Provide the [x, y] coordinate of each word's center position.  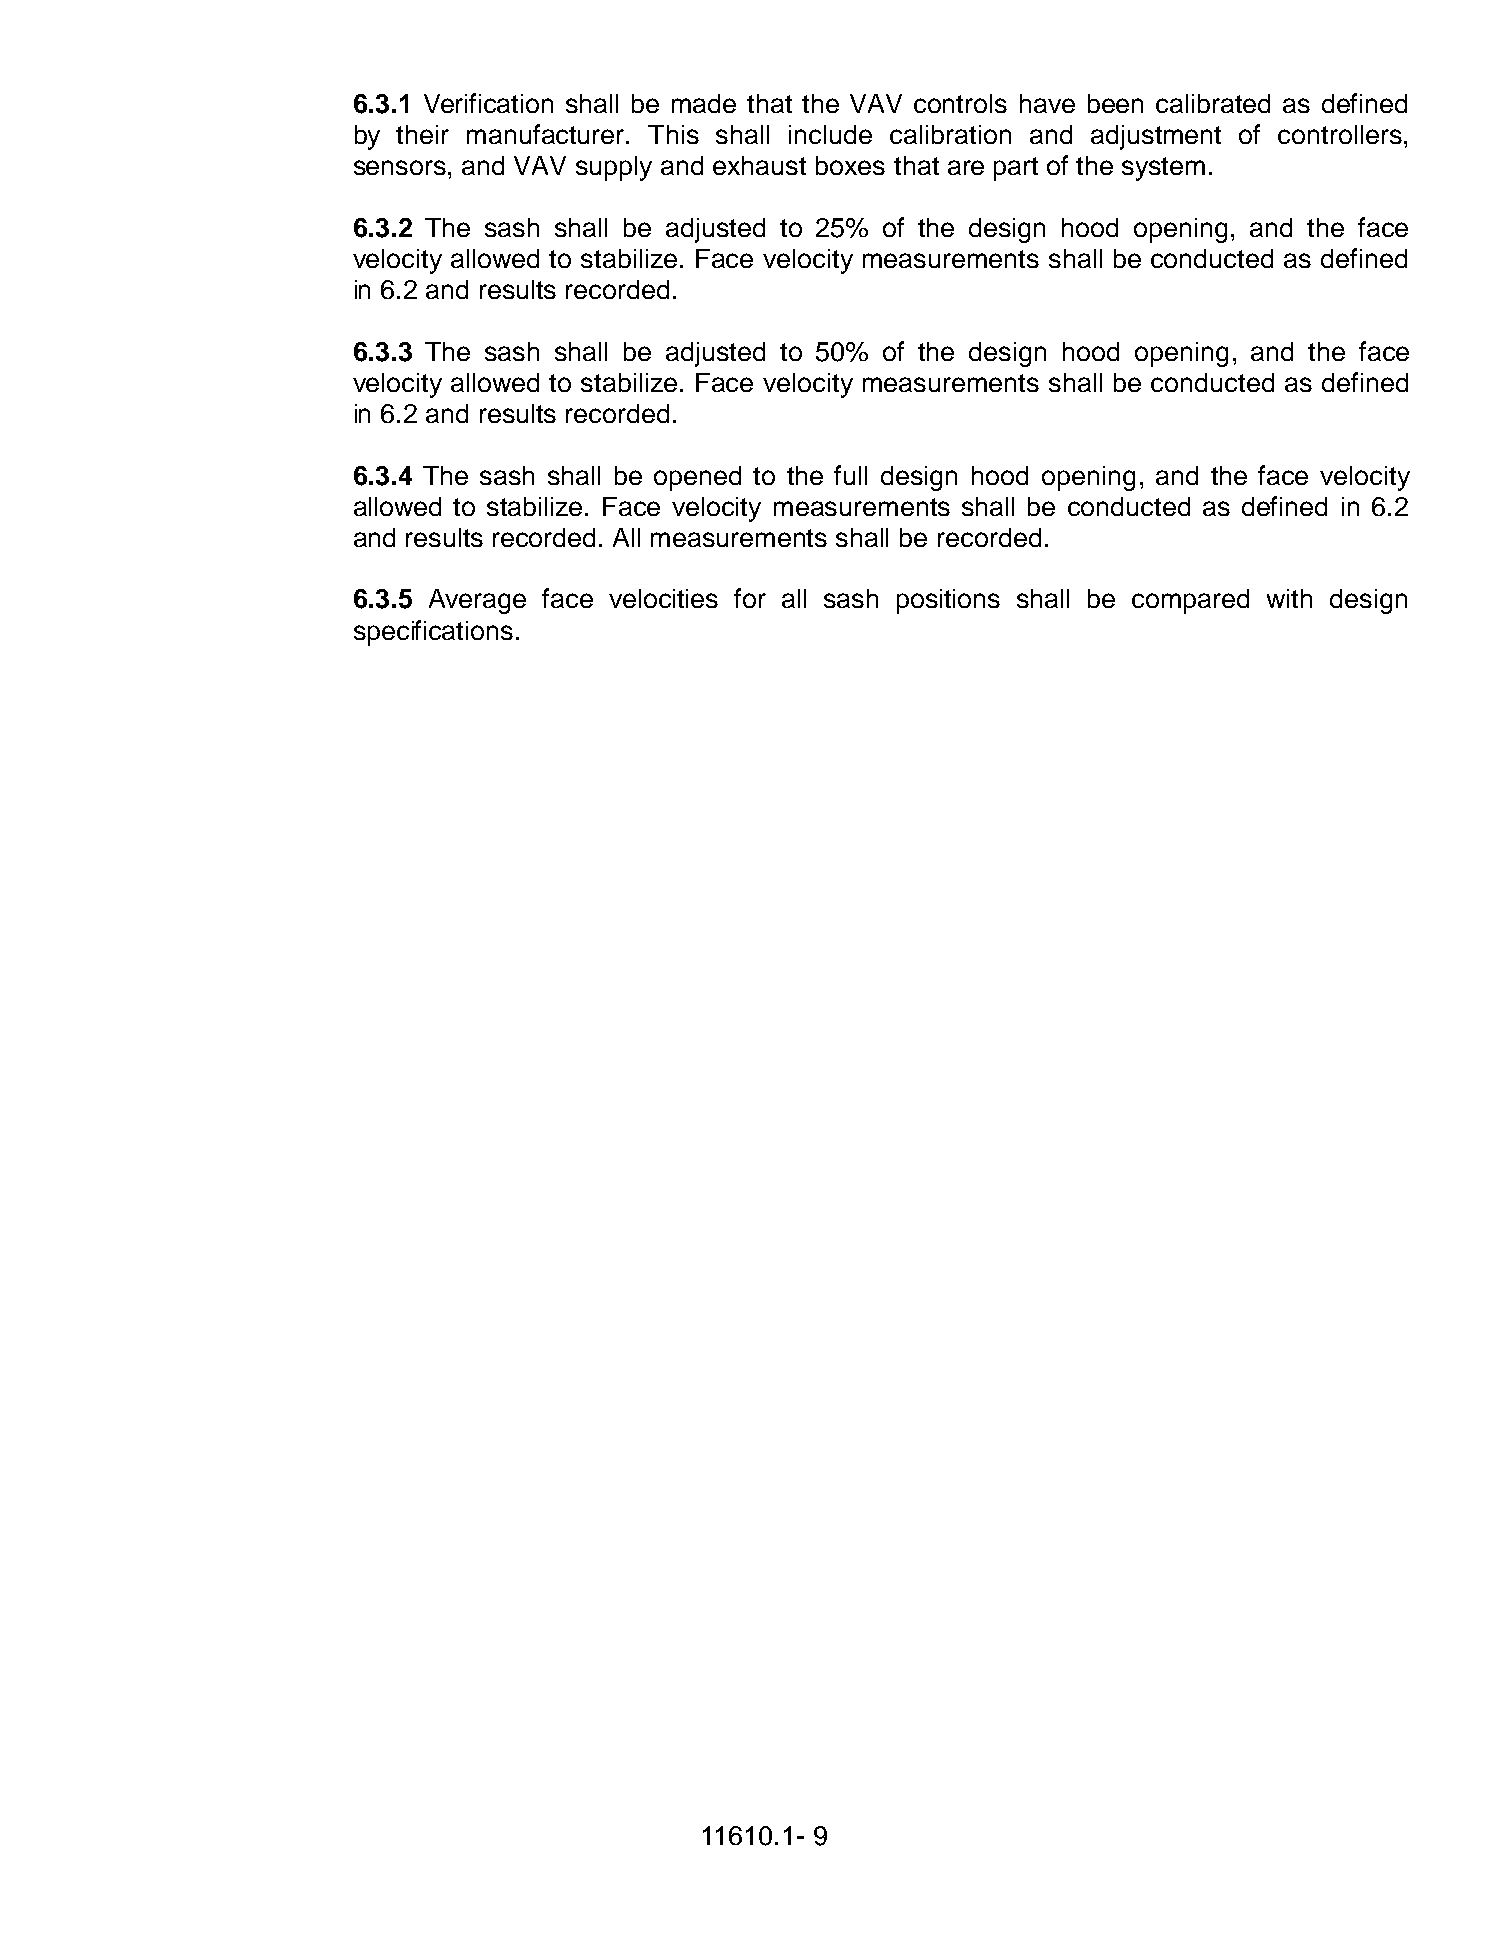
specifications [433, 633]
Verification [488, 103]
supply [614, 168]
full [850, 475]
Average [477, 601]
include [830, 134]
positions [948, 601]
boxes [850, 165]
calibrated [1213, 103]
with [1289, 598]
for [750, 598]
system [1163, 169]
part [1016, 169]
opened [697, 478]
